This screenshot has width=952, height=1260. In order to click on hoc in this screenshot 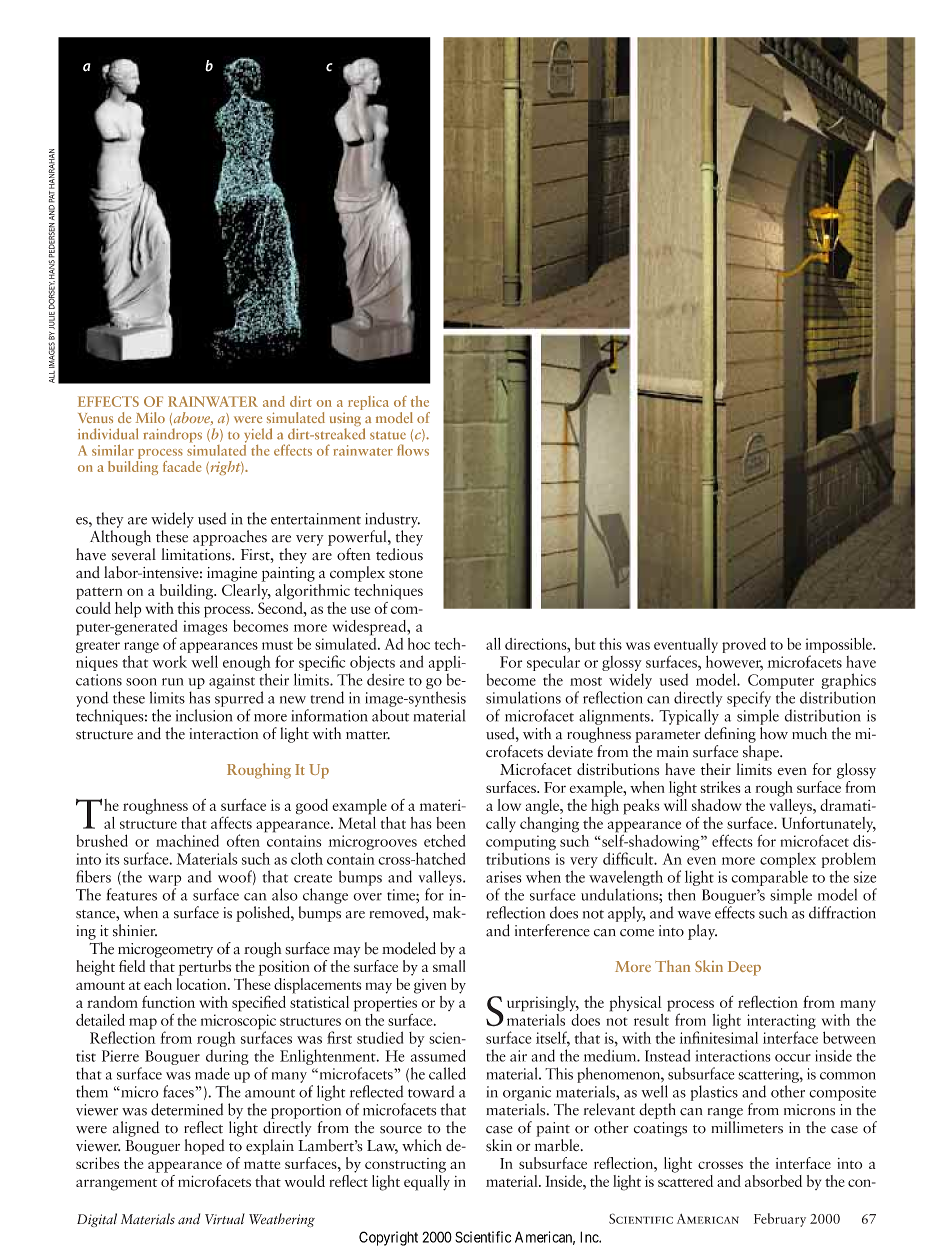, I will do `click(419, 644)`.
